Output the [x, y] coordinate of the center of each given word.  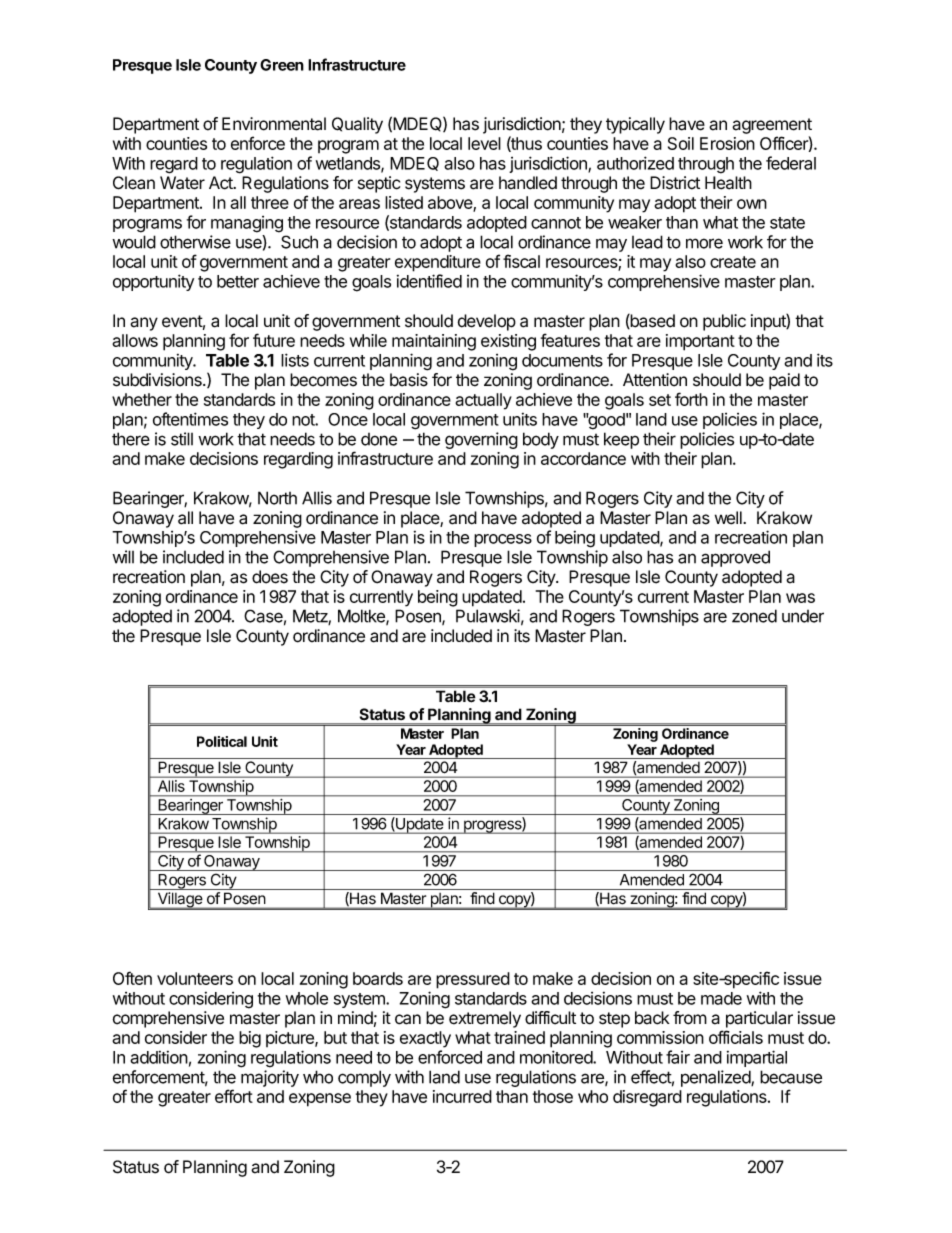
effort [234, 1096]
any [144, 324]
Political [222, 741]
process [503, 540]
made [721, 998]
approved [735, 558]
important [700, 342]
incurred [462, 1096]
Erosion [727, 143]
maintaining [434, 342]
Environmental [274, 124]
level [484, 143]
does [270, 577]
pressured [473, 980]
